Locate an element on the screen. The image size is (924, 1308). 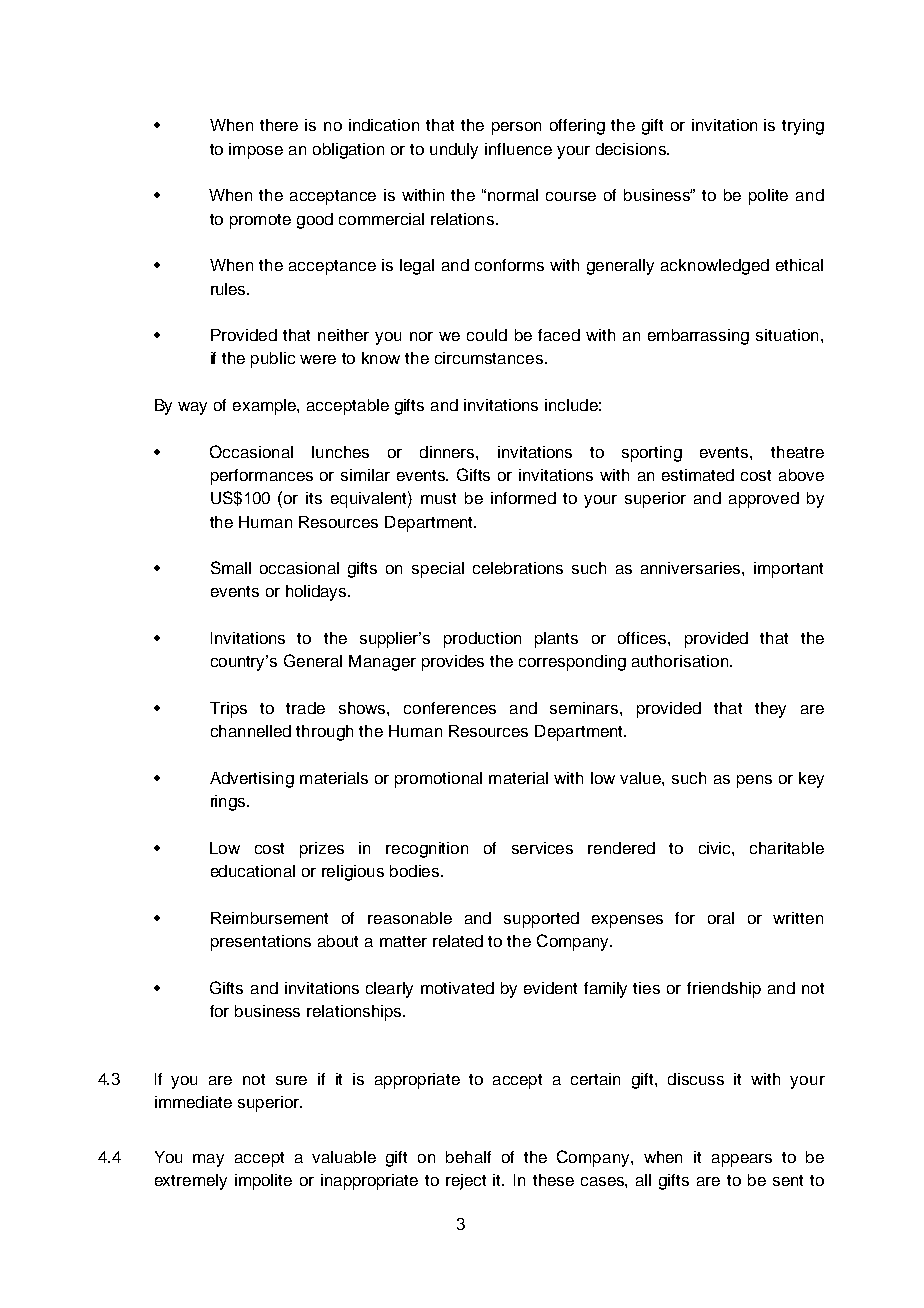
authorisation is located at coordinates (680, 661).
